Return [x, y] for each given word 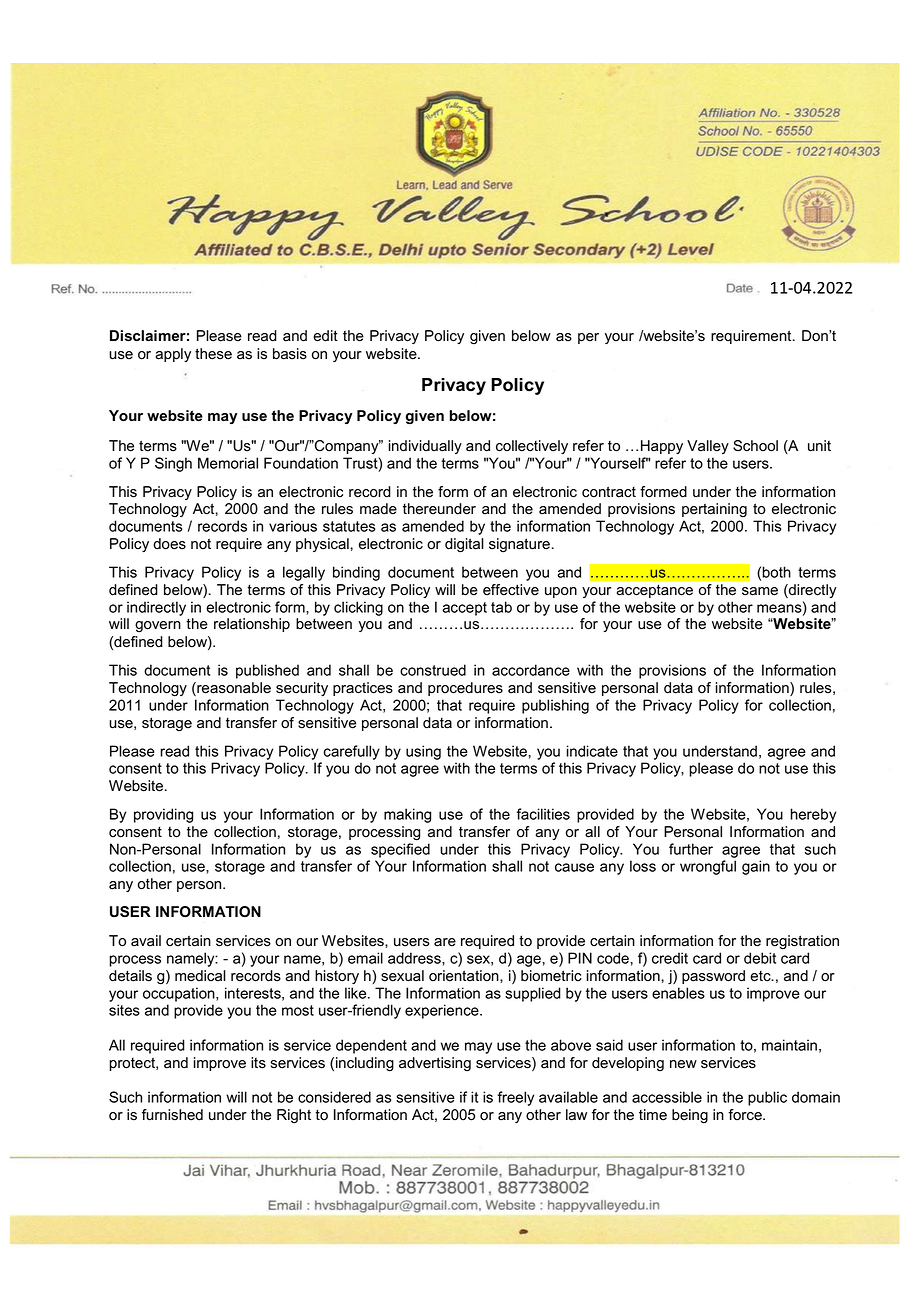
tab [501, 607]
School [755, 446]
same [760, 591]
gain [756, 867]
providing [163, 815]
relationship [252, 625]
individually [425, 447]
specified [400, 850]
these [213, 354]
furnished [172, 1115]
